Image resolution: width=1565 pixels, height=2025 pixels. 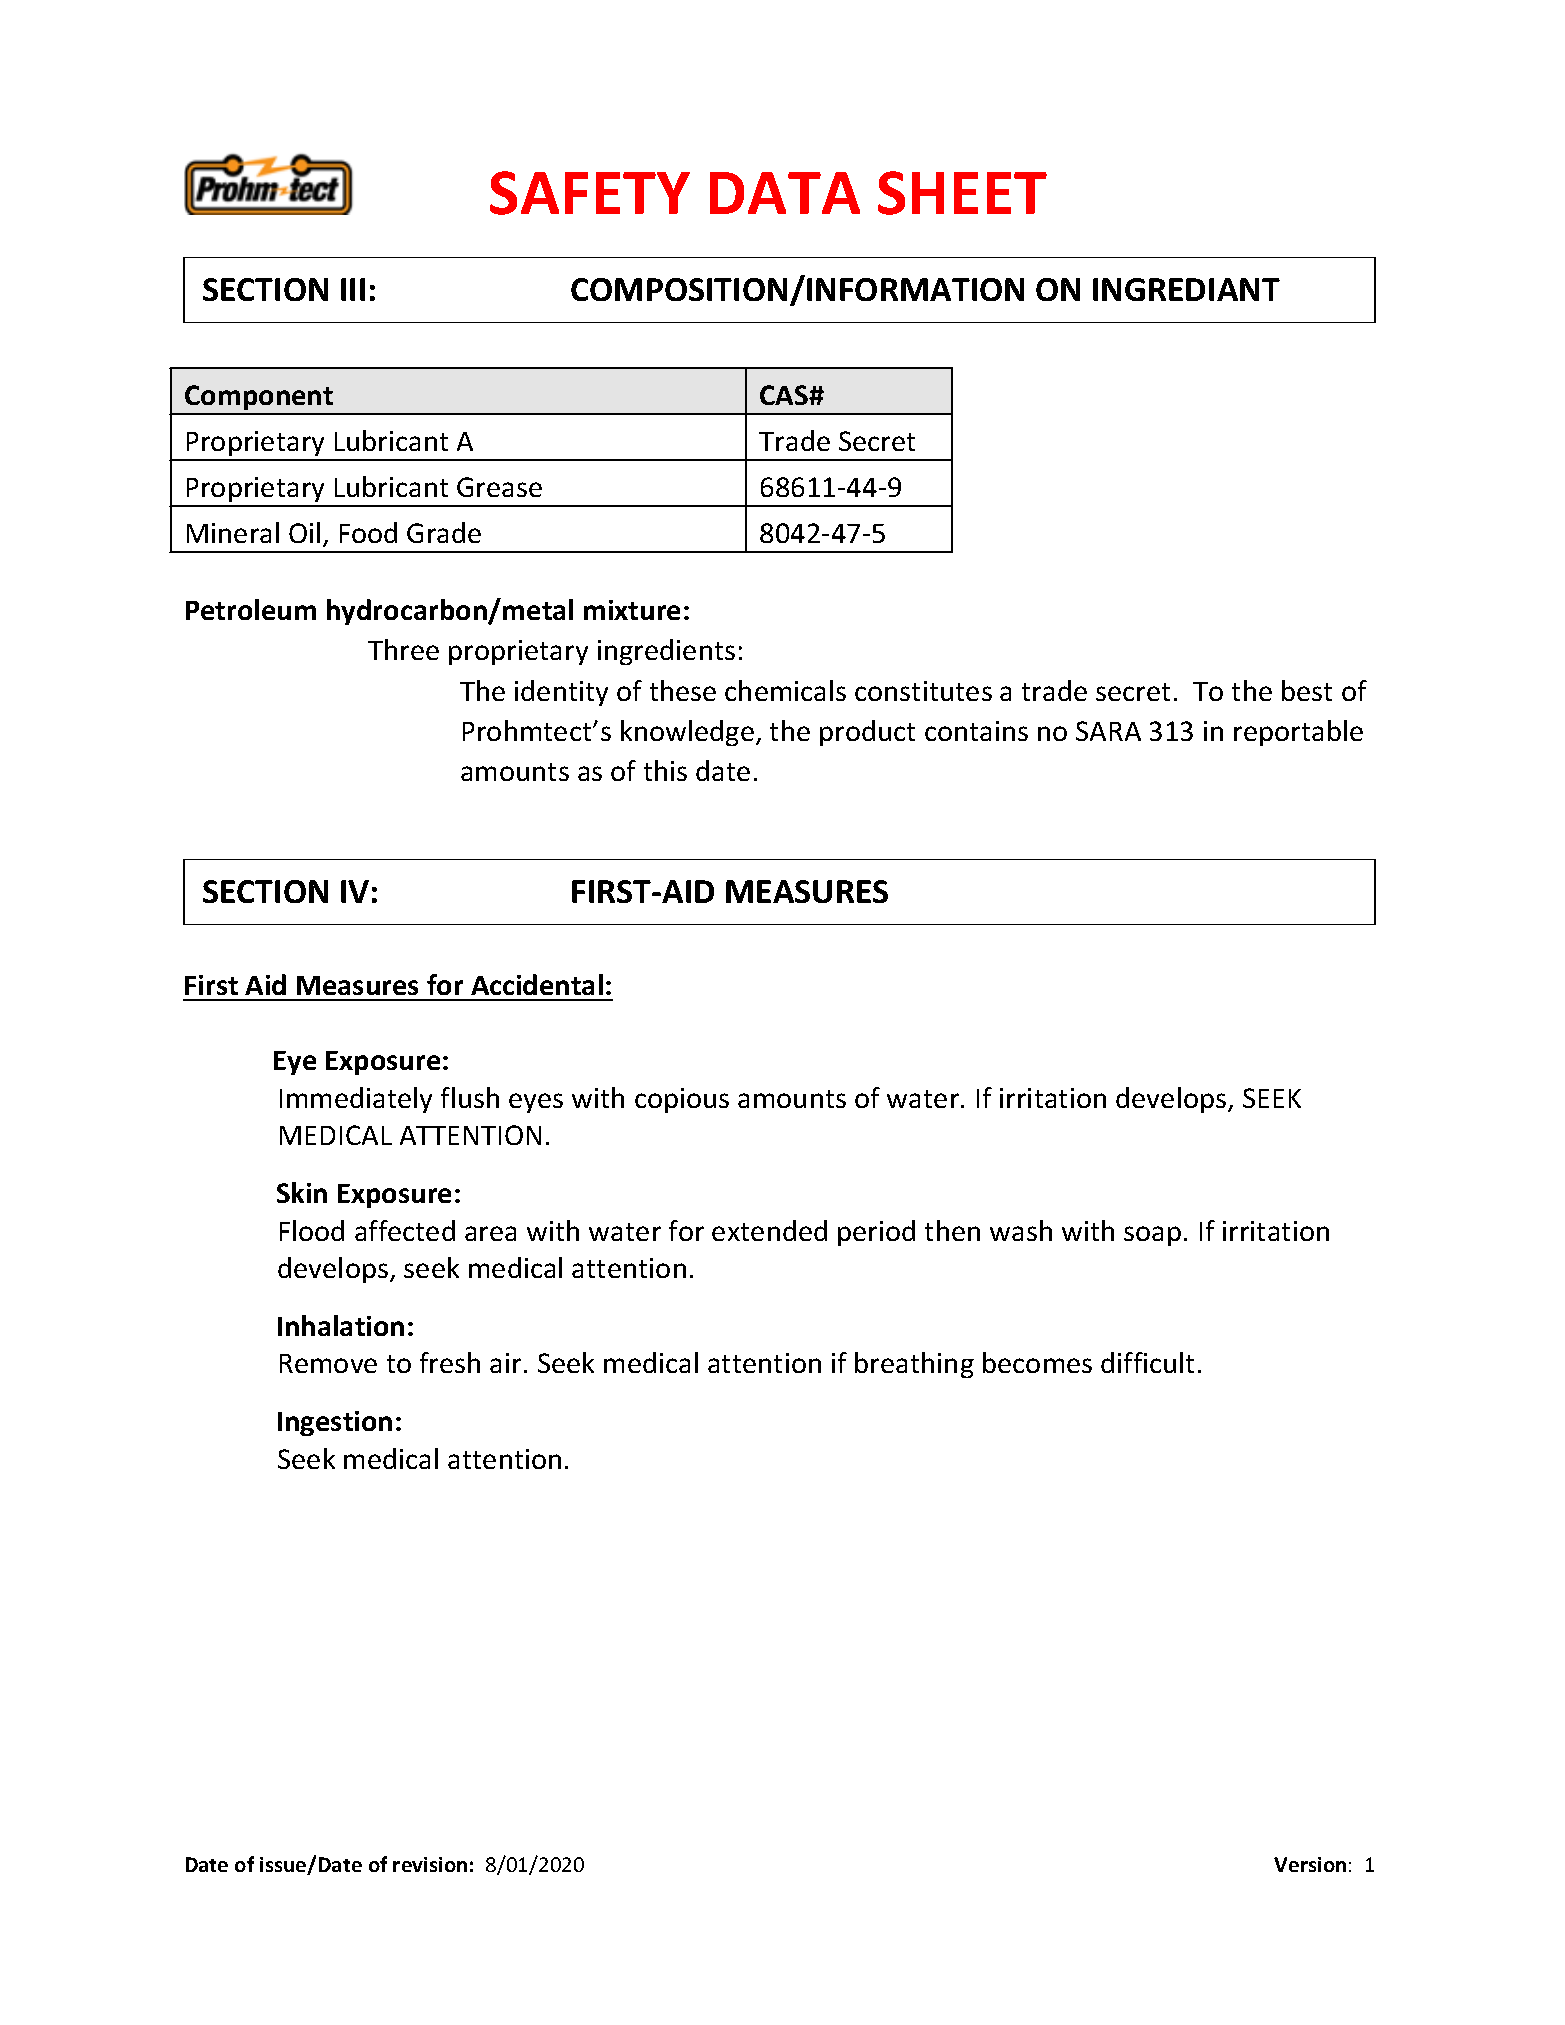 What do you see at coordinates (962, 193) in the screenshot?
I see `SHEET` at bounding box center [962, 193].
